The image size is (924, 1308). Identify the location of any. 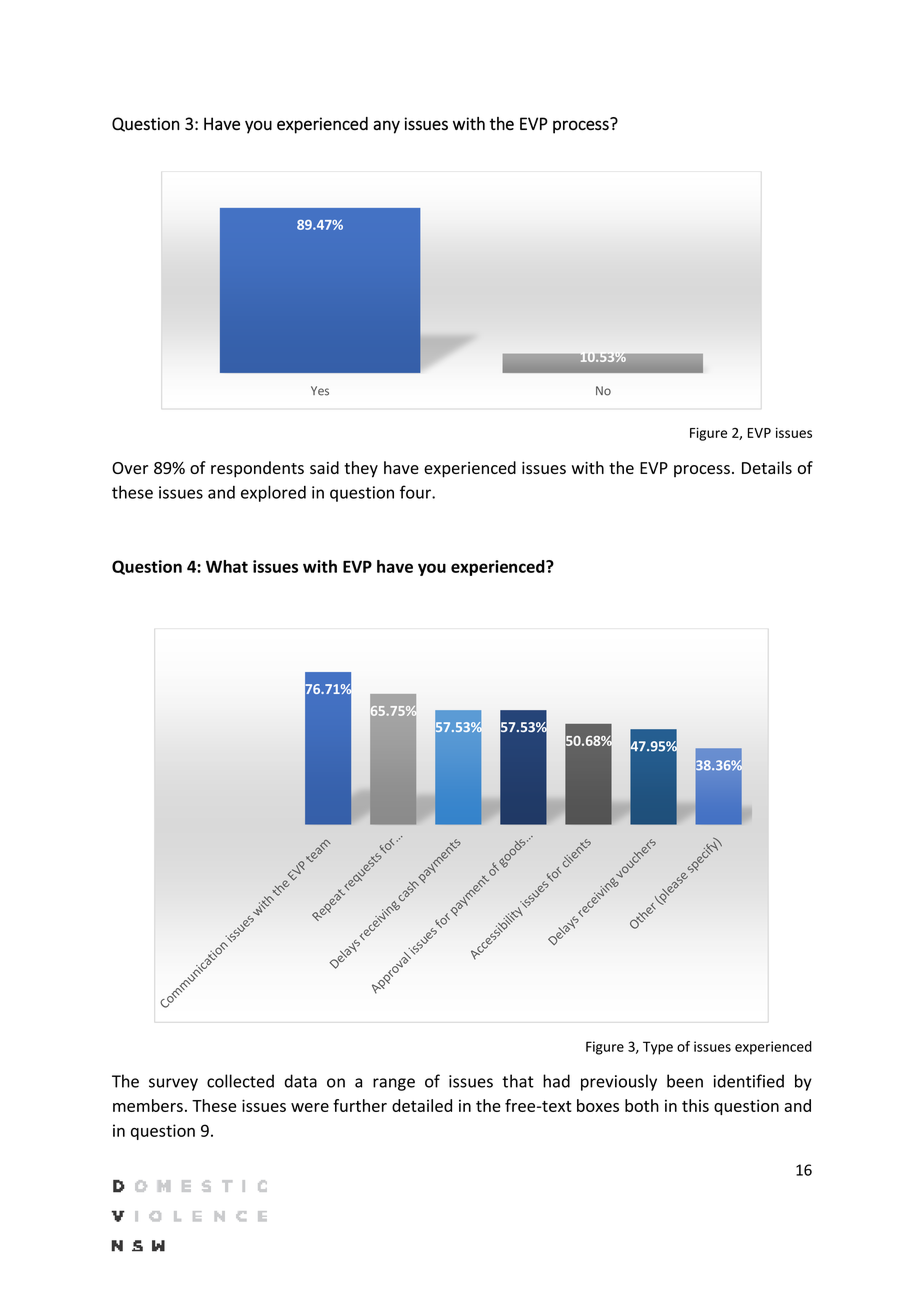
(386, 127).
